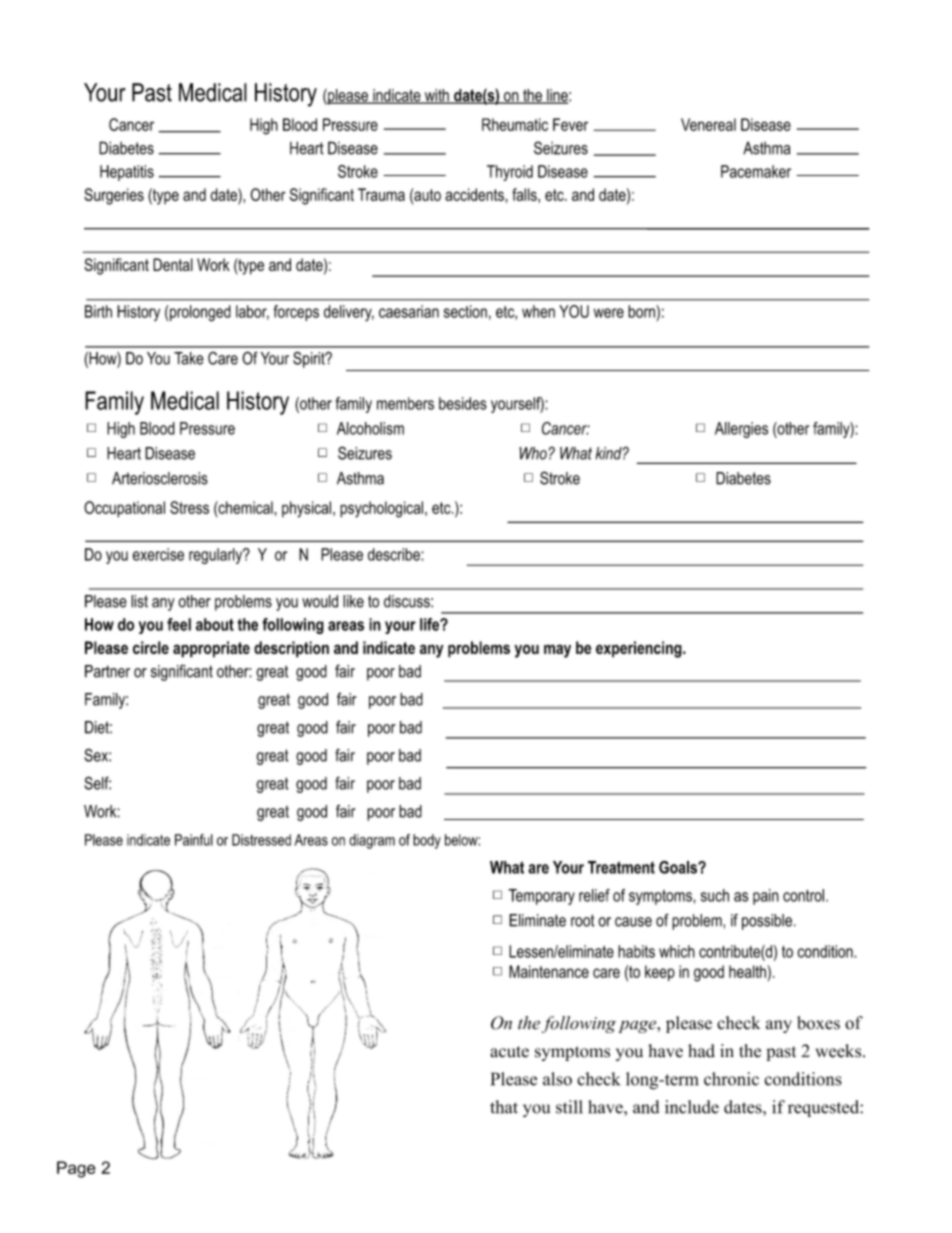 The image size is (952, 1233). What do you see at coordinates (731, 1079) in the document?
I see `chronic` at bounding box center [731, 1079].
